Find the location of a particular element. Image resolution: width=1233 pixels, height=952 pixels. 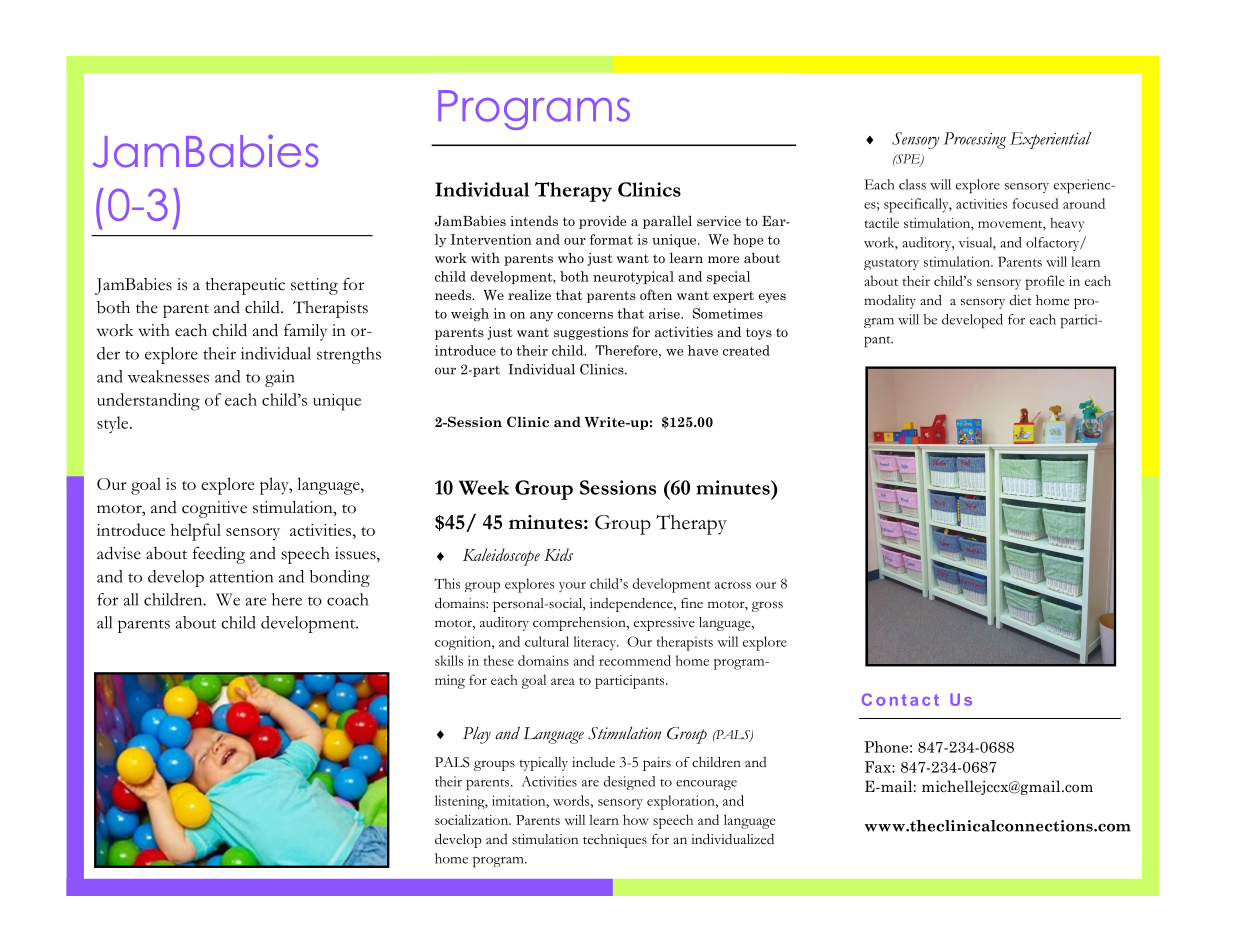

provide is located at coordinates (602, 222).
